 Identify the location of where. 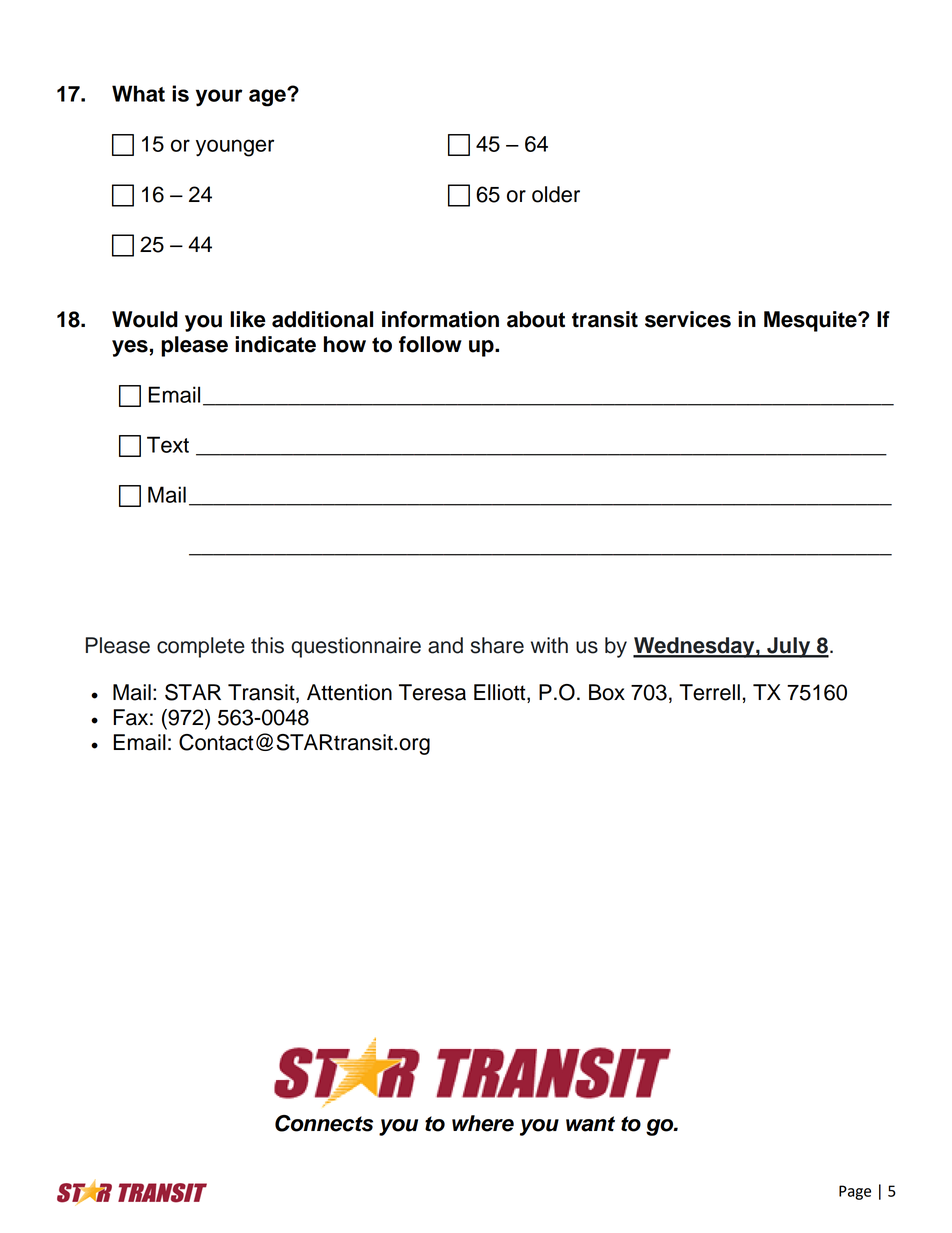
(483, 1123).
